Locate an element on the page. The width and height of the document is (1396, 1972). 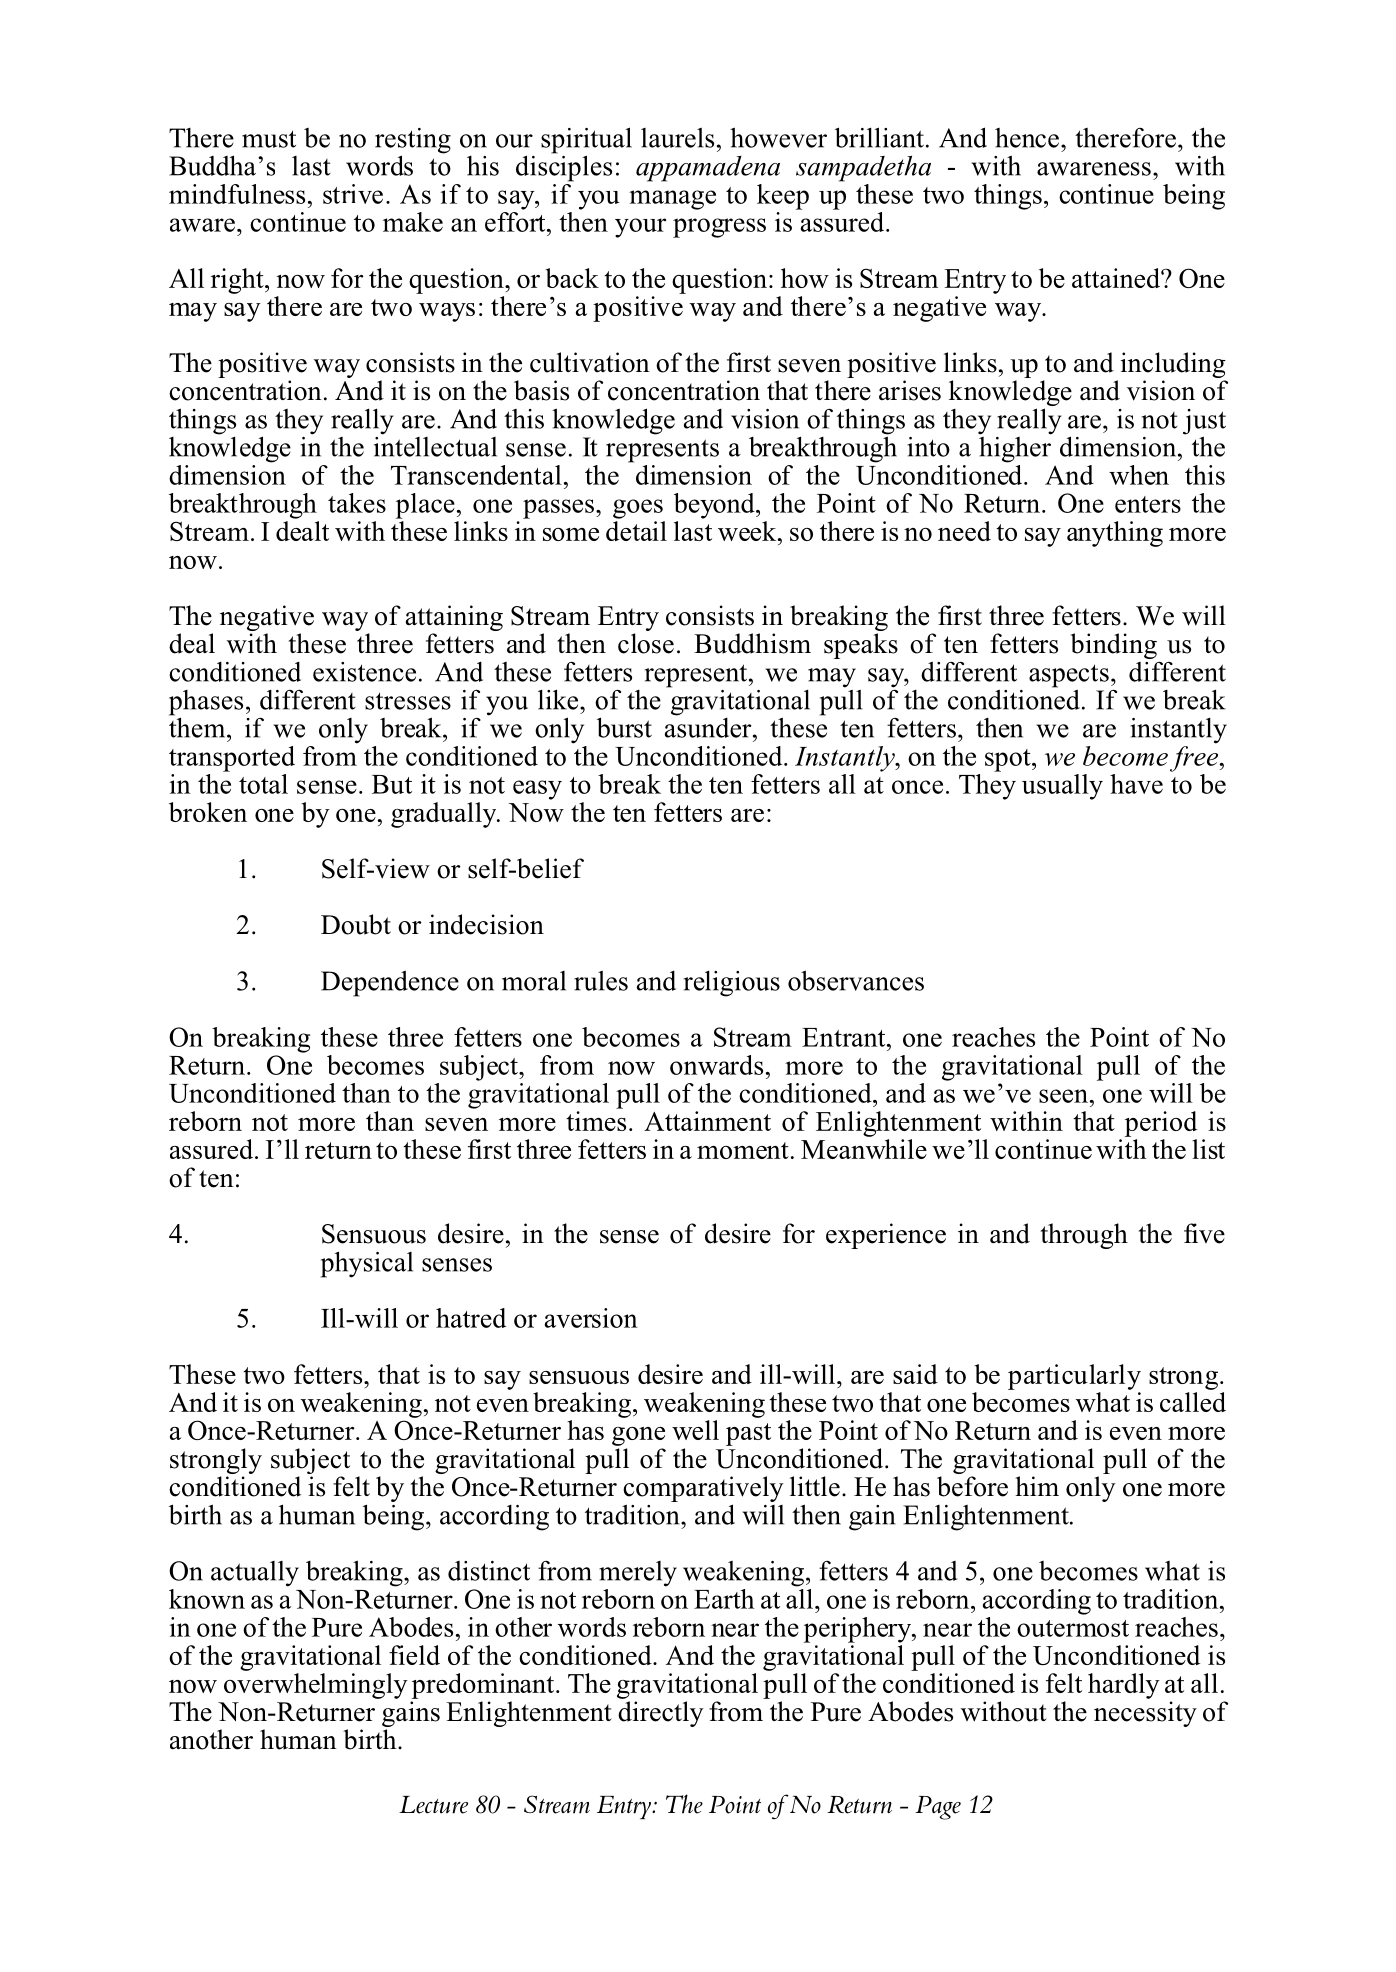
week is located at coordinates (748, 531).
